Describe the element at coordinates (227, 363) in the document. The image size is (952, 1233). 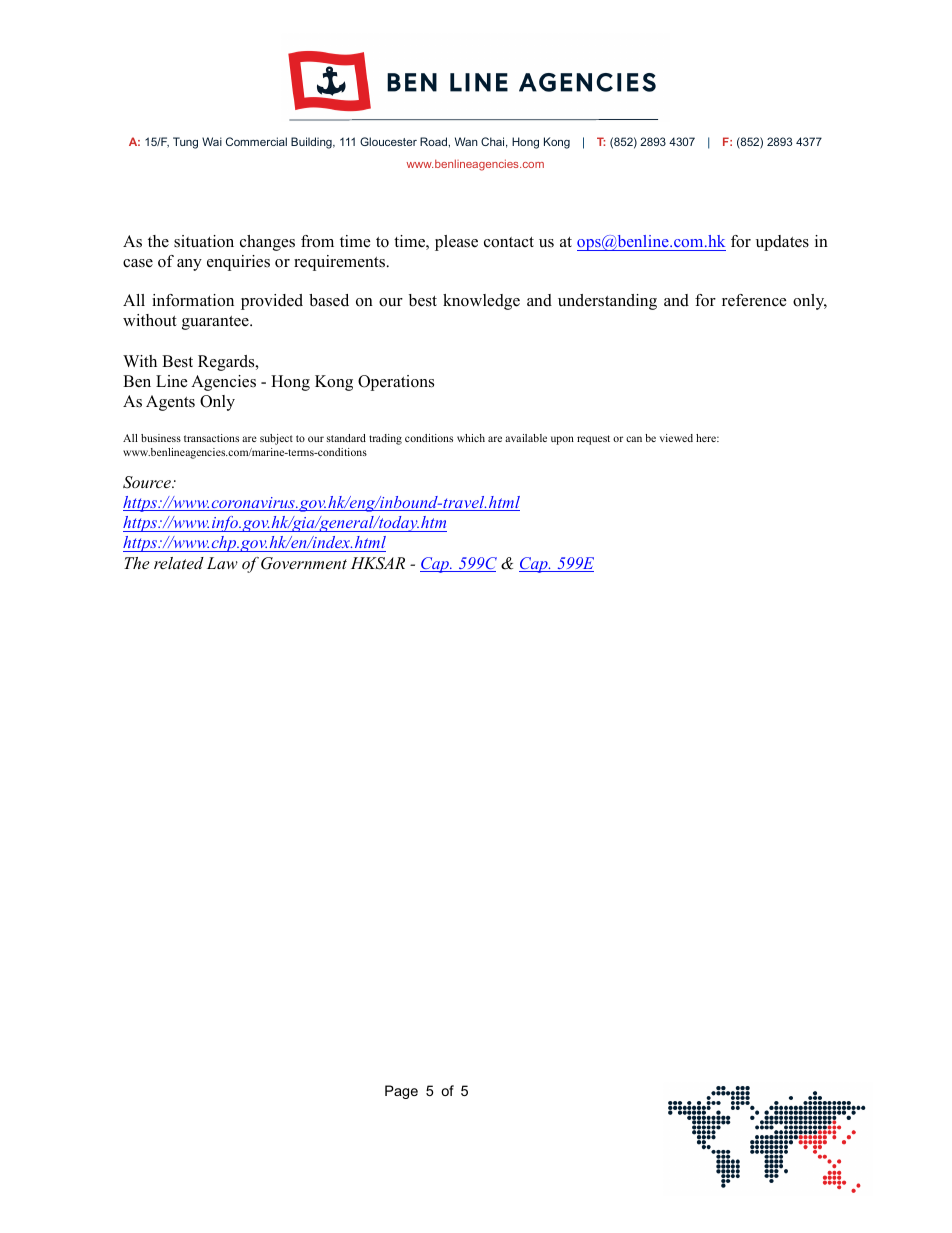
I see `Regards` at that location.
